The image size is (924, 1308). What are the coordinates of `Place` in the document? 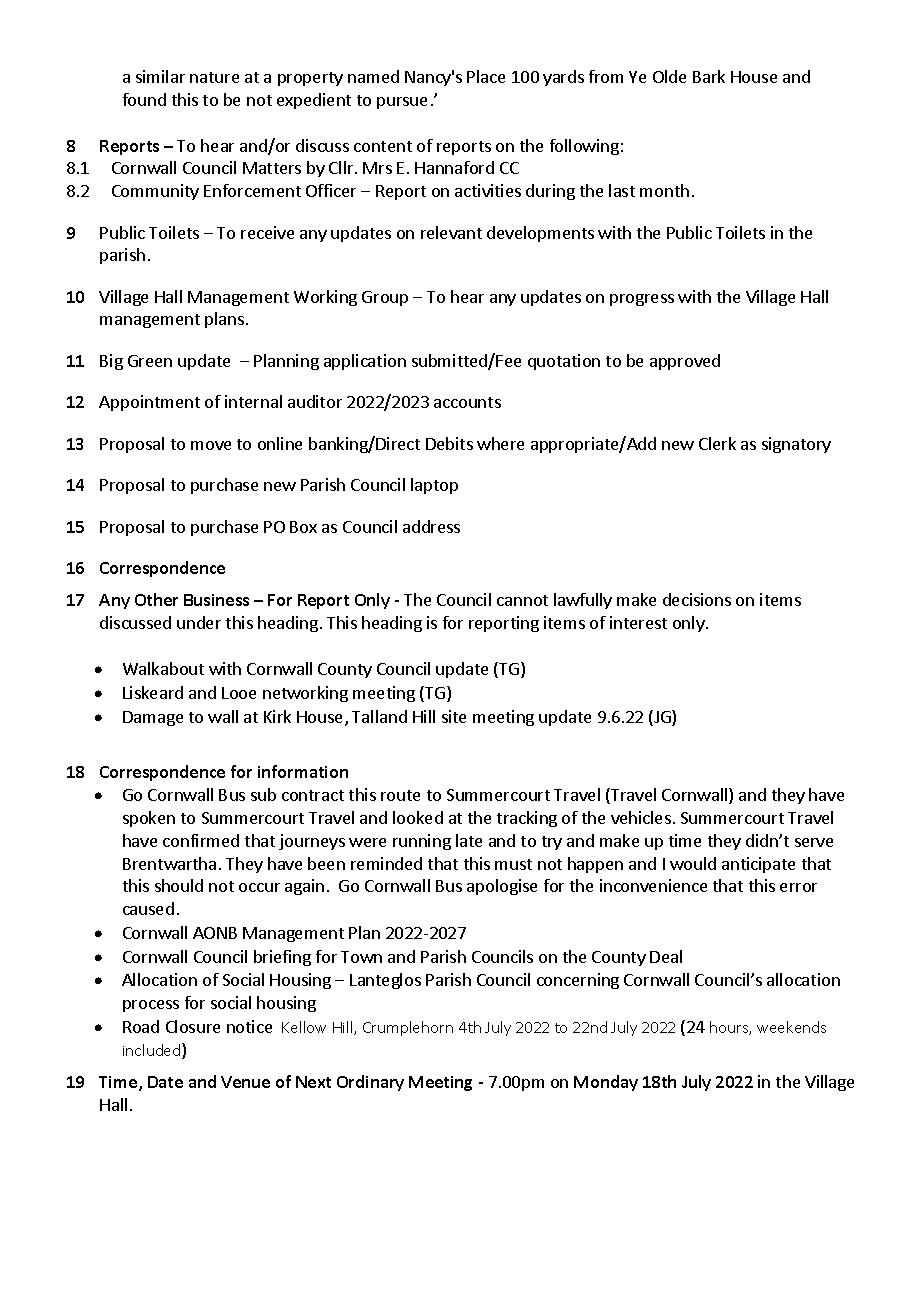 It's located at (486, 76).
